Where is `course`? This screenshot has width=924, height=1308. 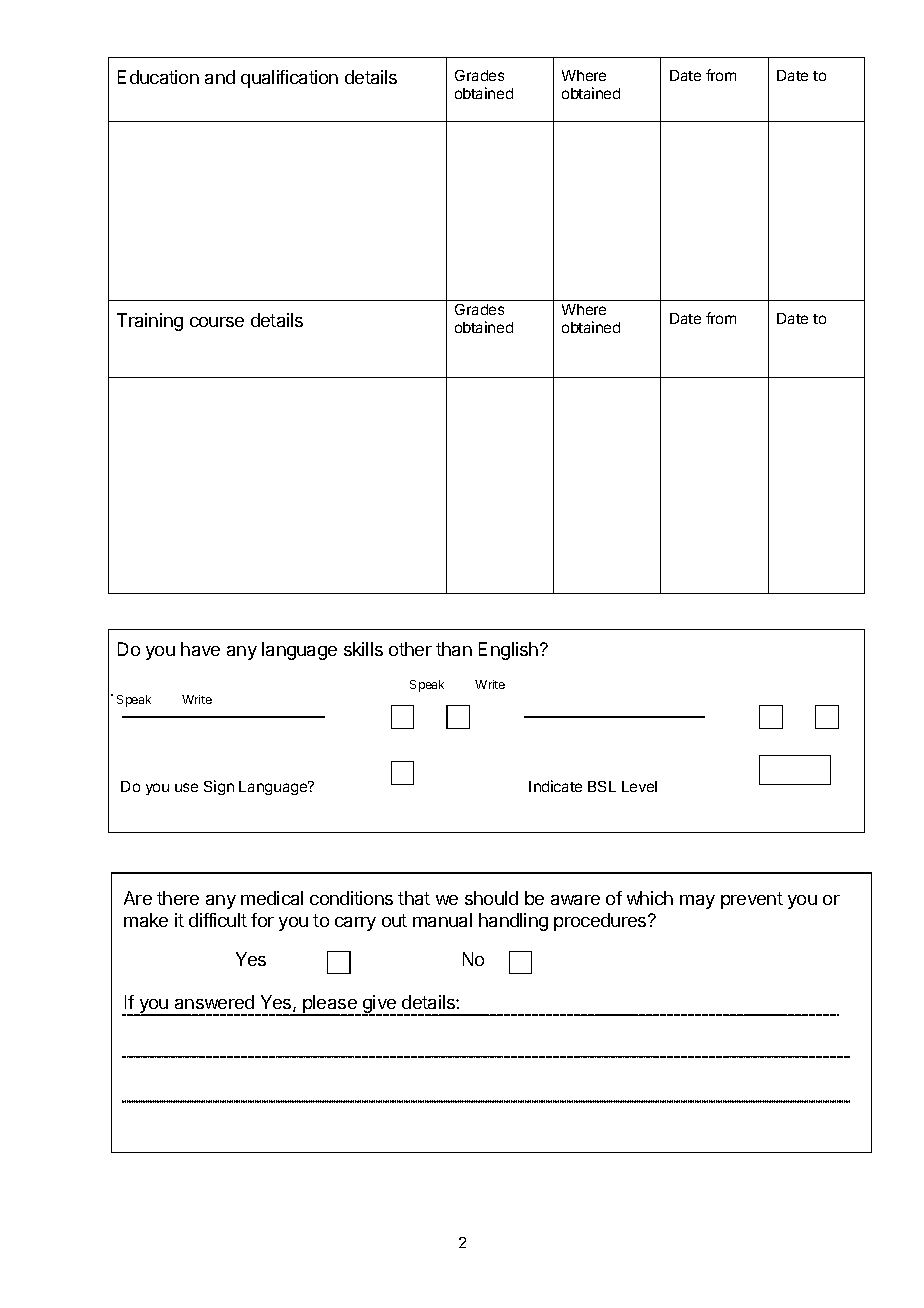
course is located at coordinates (217, 322).
